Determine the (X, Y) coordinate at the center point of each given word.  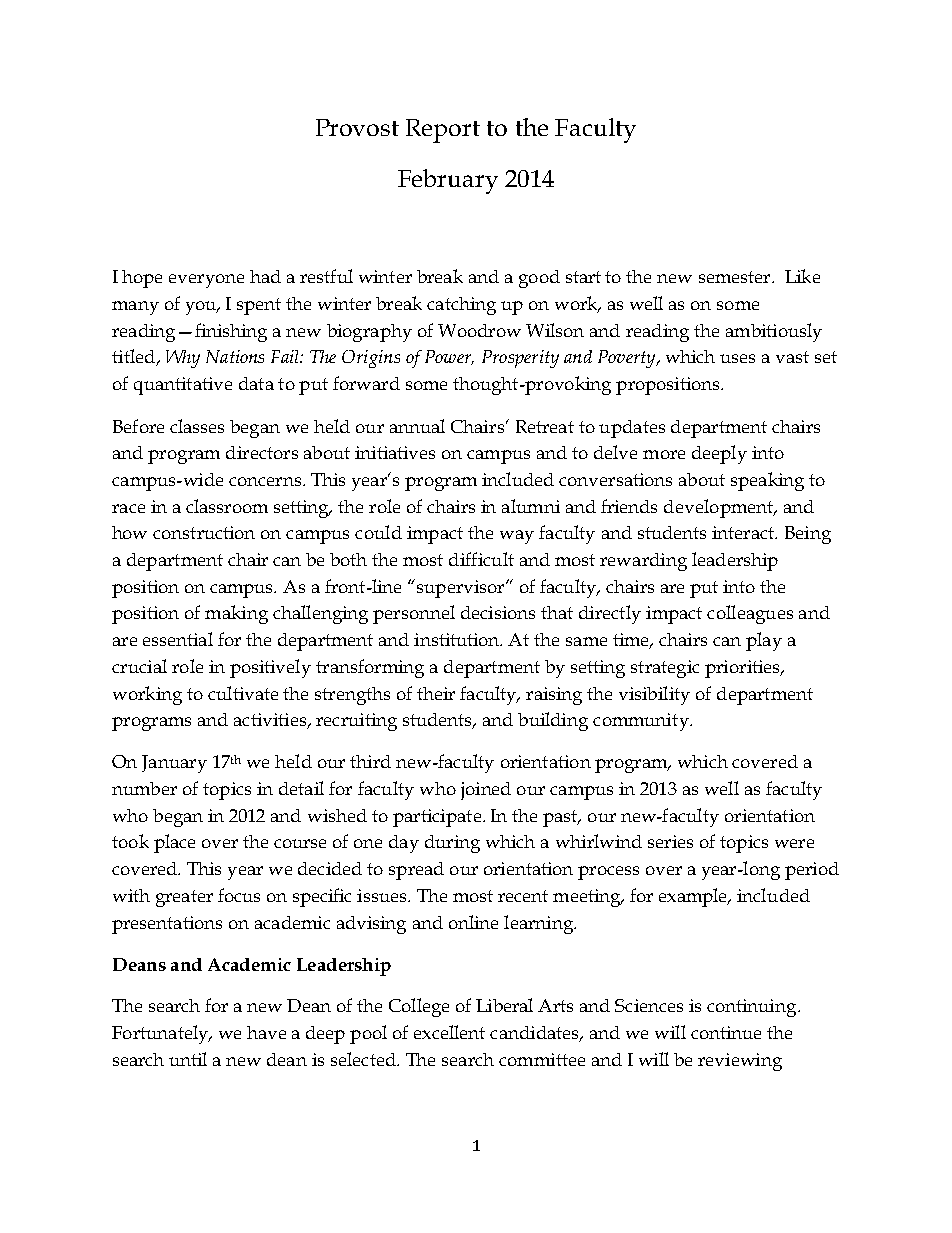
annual (417, 426)
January (174, 764)
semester (736, 277)
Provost (357, 127)
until (188, 1059)
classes (197, 426)
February (448, 181)
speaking (767, 481)
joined (486, 791)
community (642, 722)
